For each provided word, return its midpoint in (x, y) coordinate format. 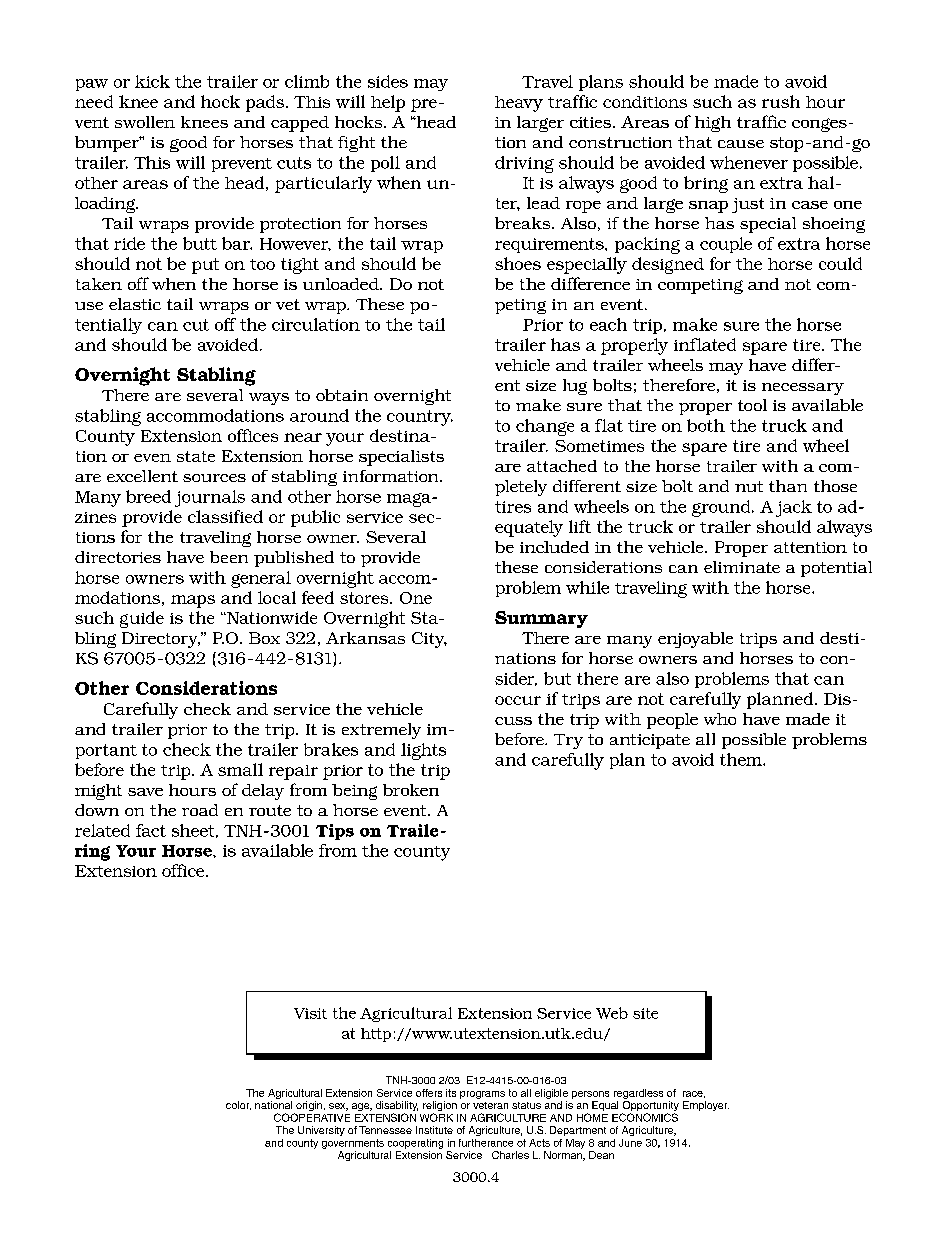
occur (518, 700)
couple (726, 245)
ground (722, 508)
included (554, 547)
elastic (135, 304)
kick (152, 81)
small (240, 769)
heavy (519, 104)
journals (210, 498)
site (645, 1013)
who (720, 719)
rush (781, 101)
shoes (518, 263)
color (238, 1105)
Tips (335, 832)
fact (151, 830)
